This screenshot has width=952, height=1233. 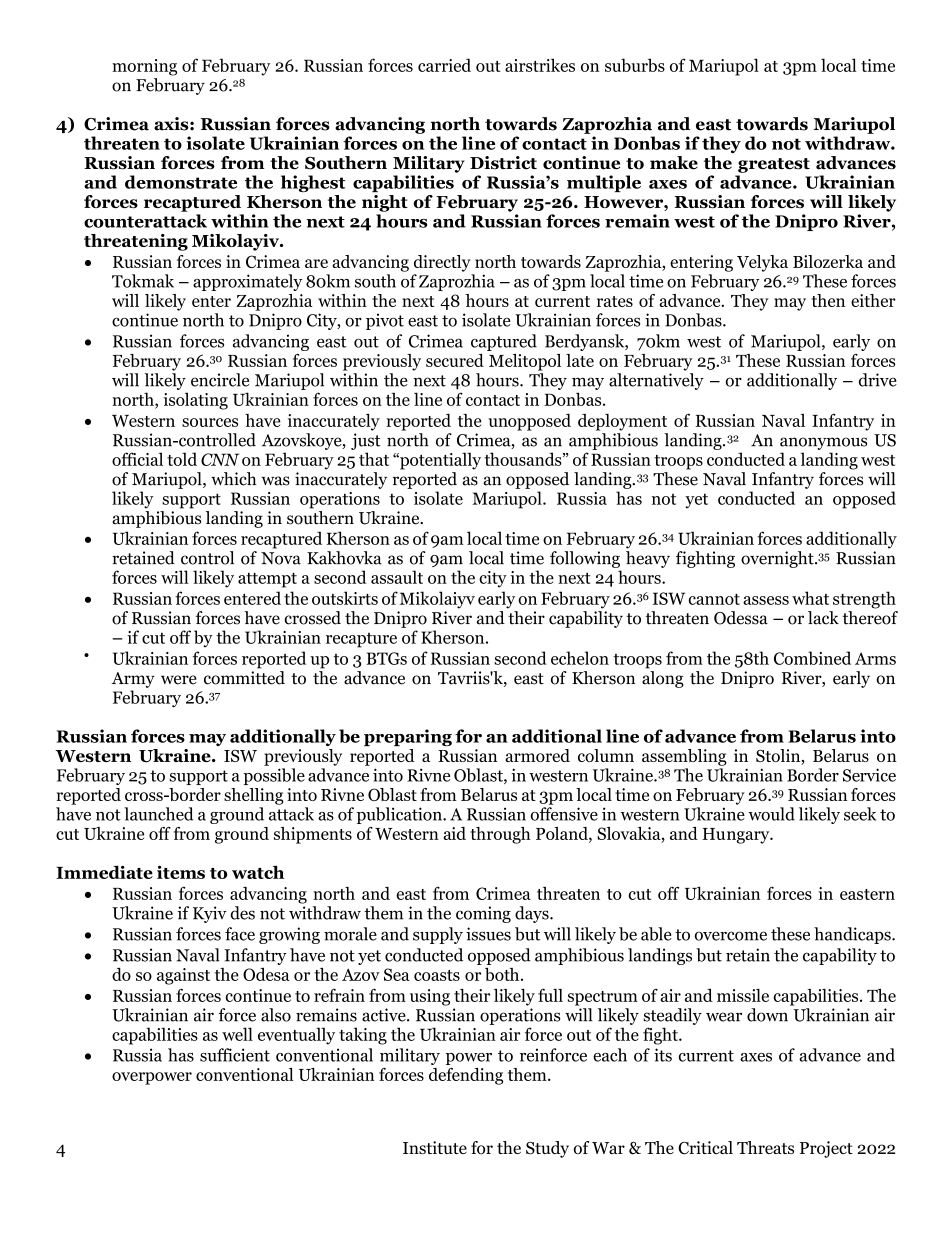 I want to click on would, so click(x=771, y=814).
